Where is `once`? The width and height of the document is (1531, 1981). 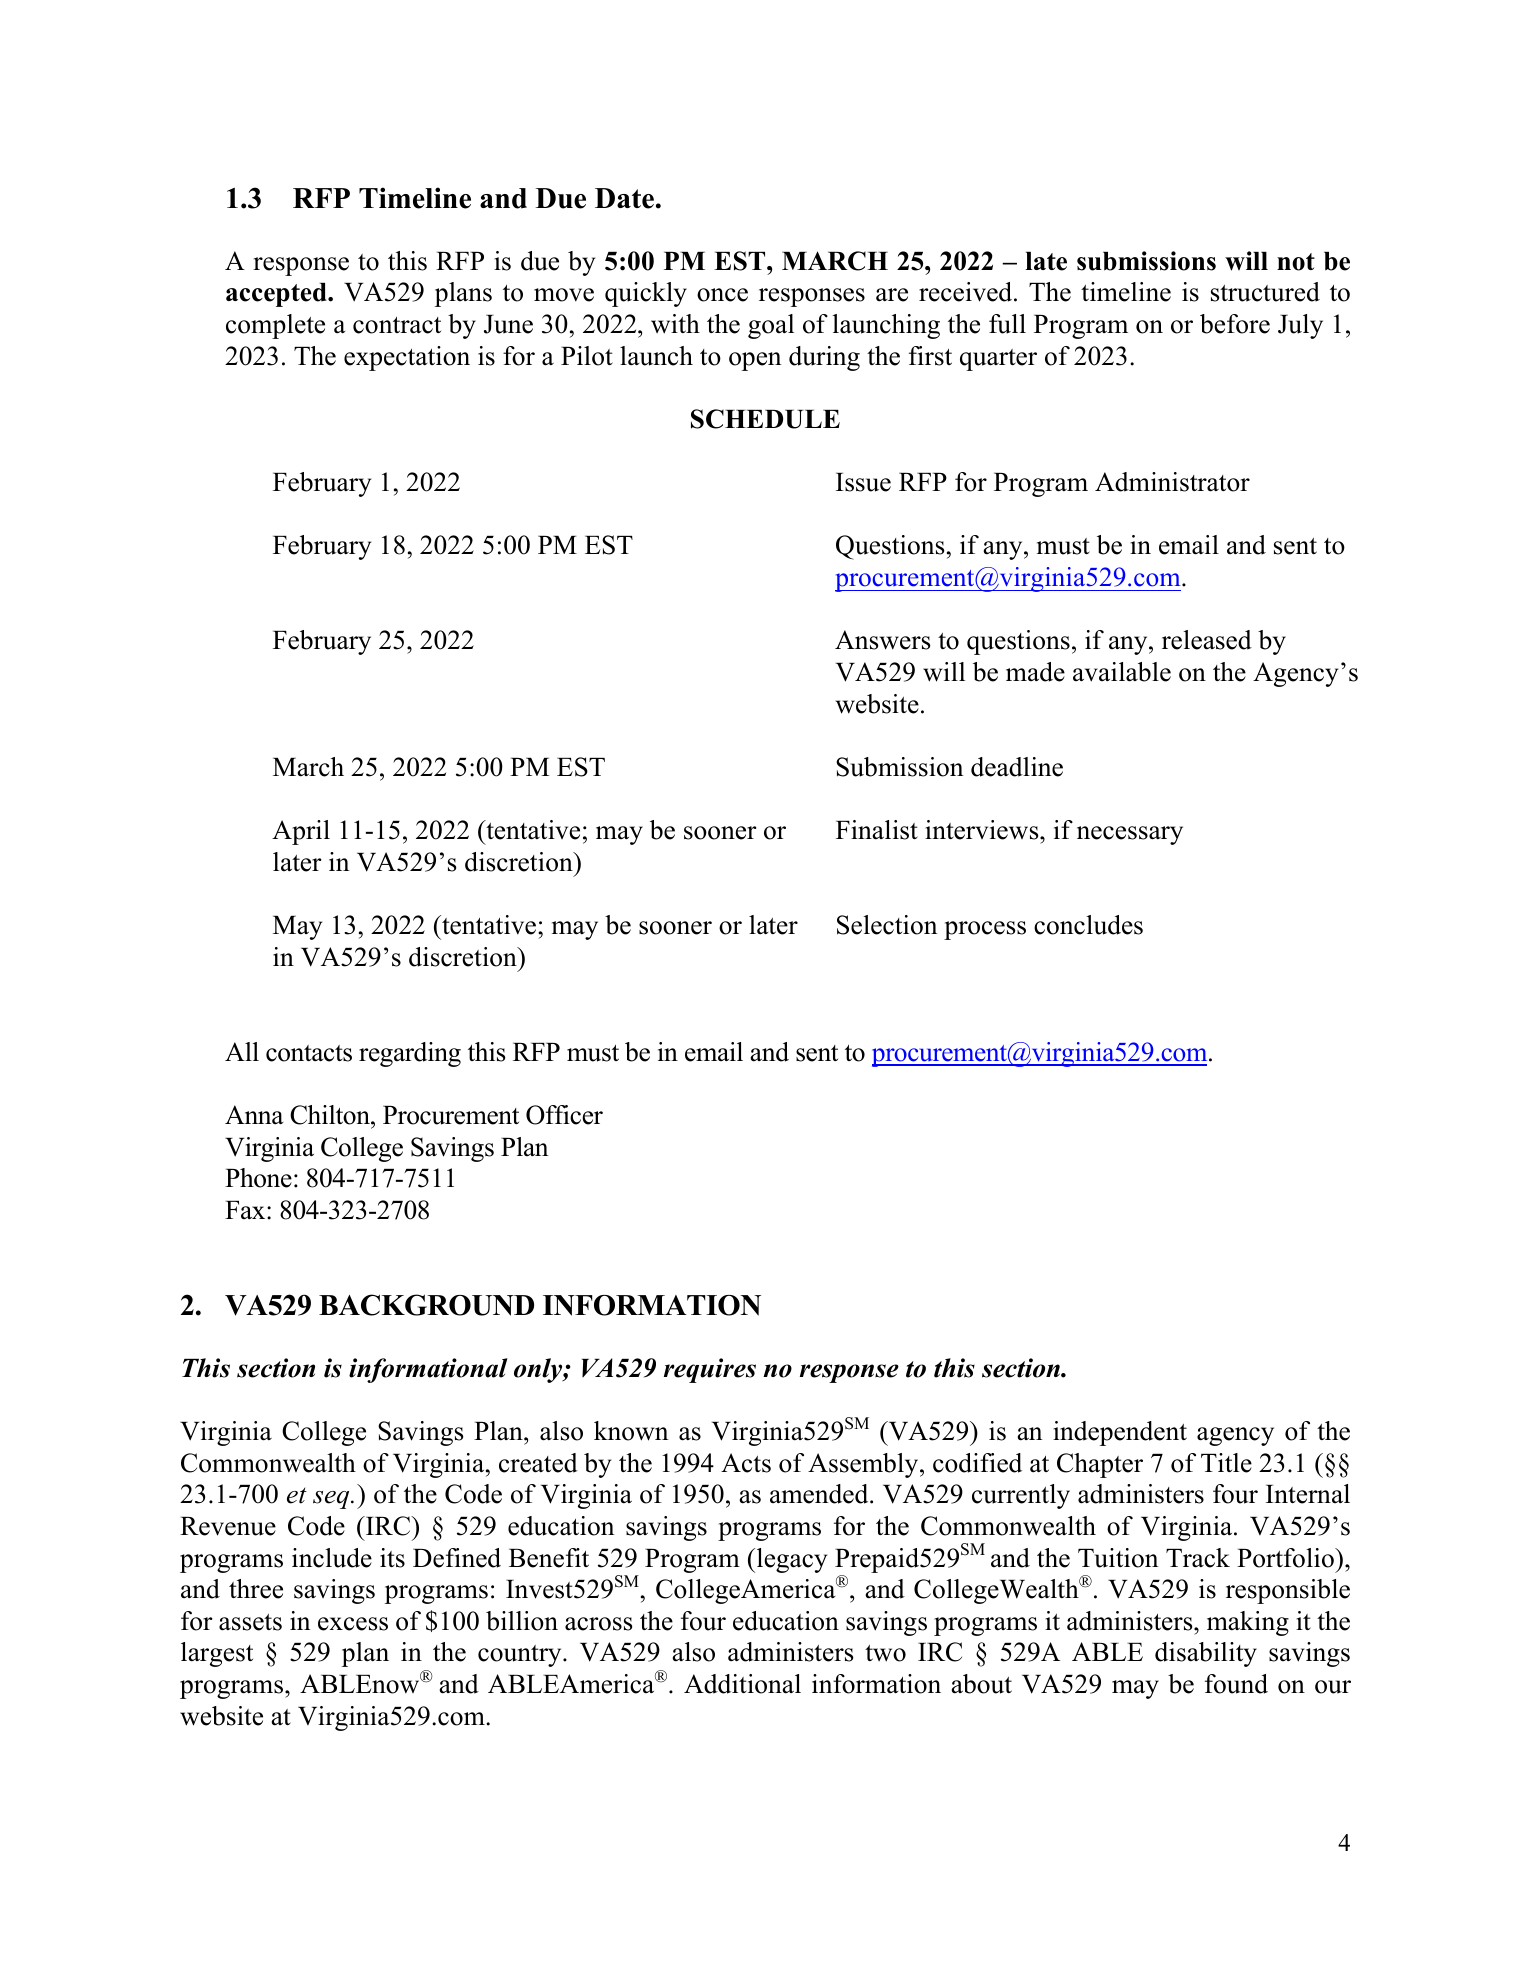
once is located at coordinates (722, 295).
